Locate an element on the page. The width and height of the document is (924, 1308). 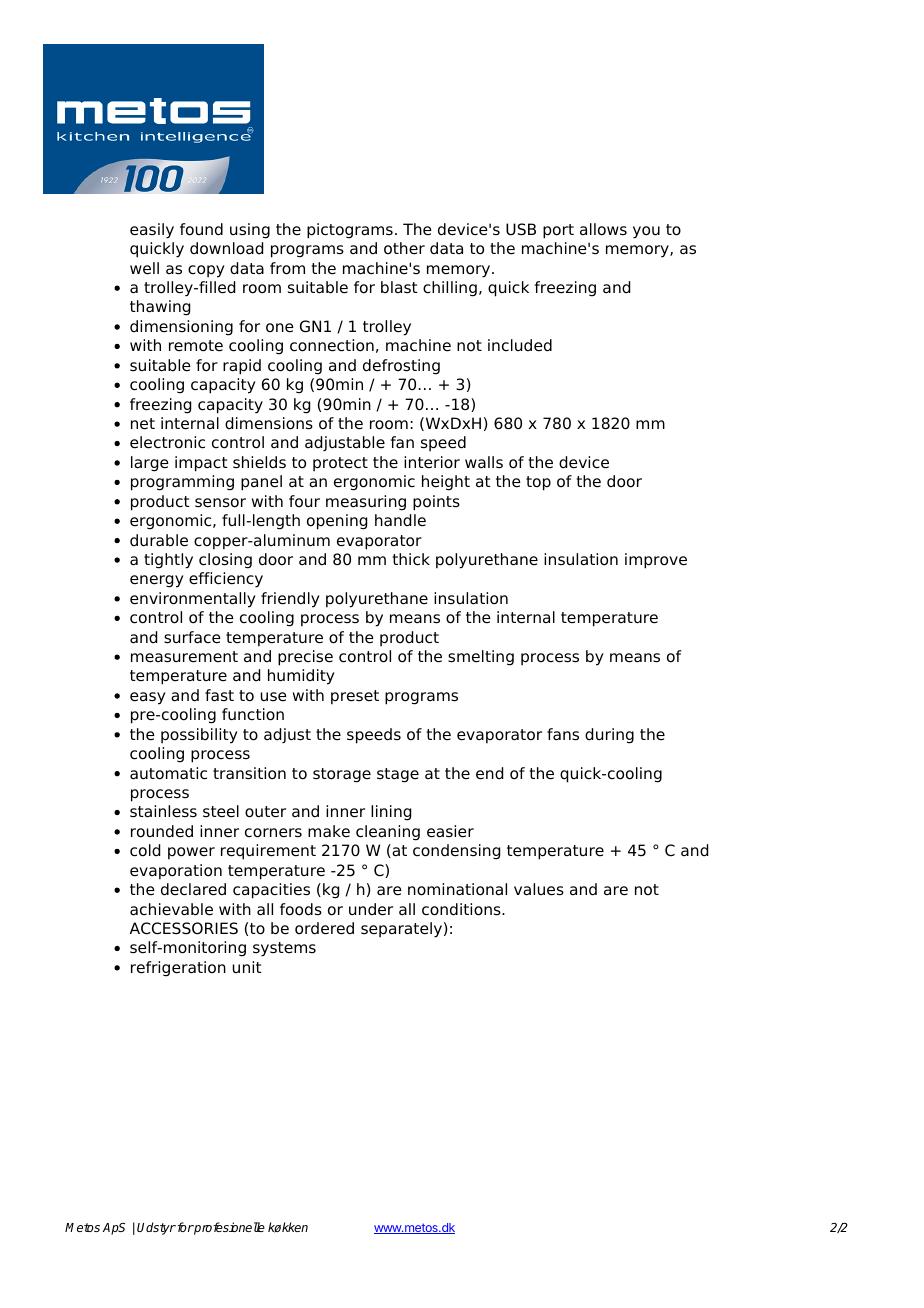
download is located at coordinates (226, 248).
